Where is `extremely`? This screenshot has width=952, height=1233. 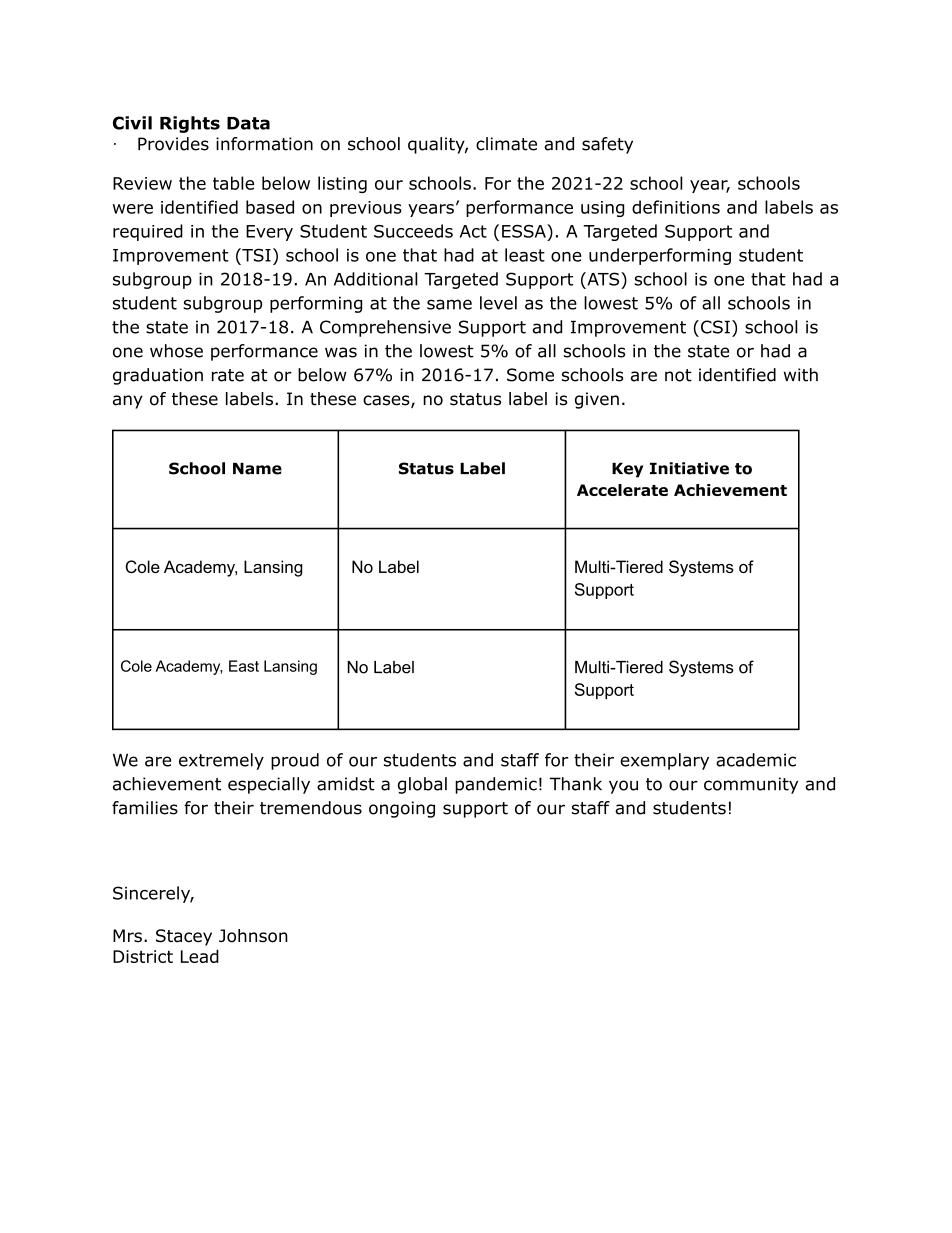 extremely is located at coordinates (221, 761).
